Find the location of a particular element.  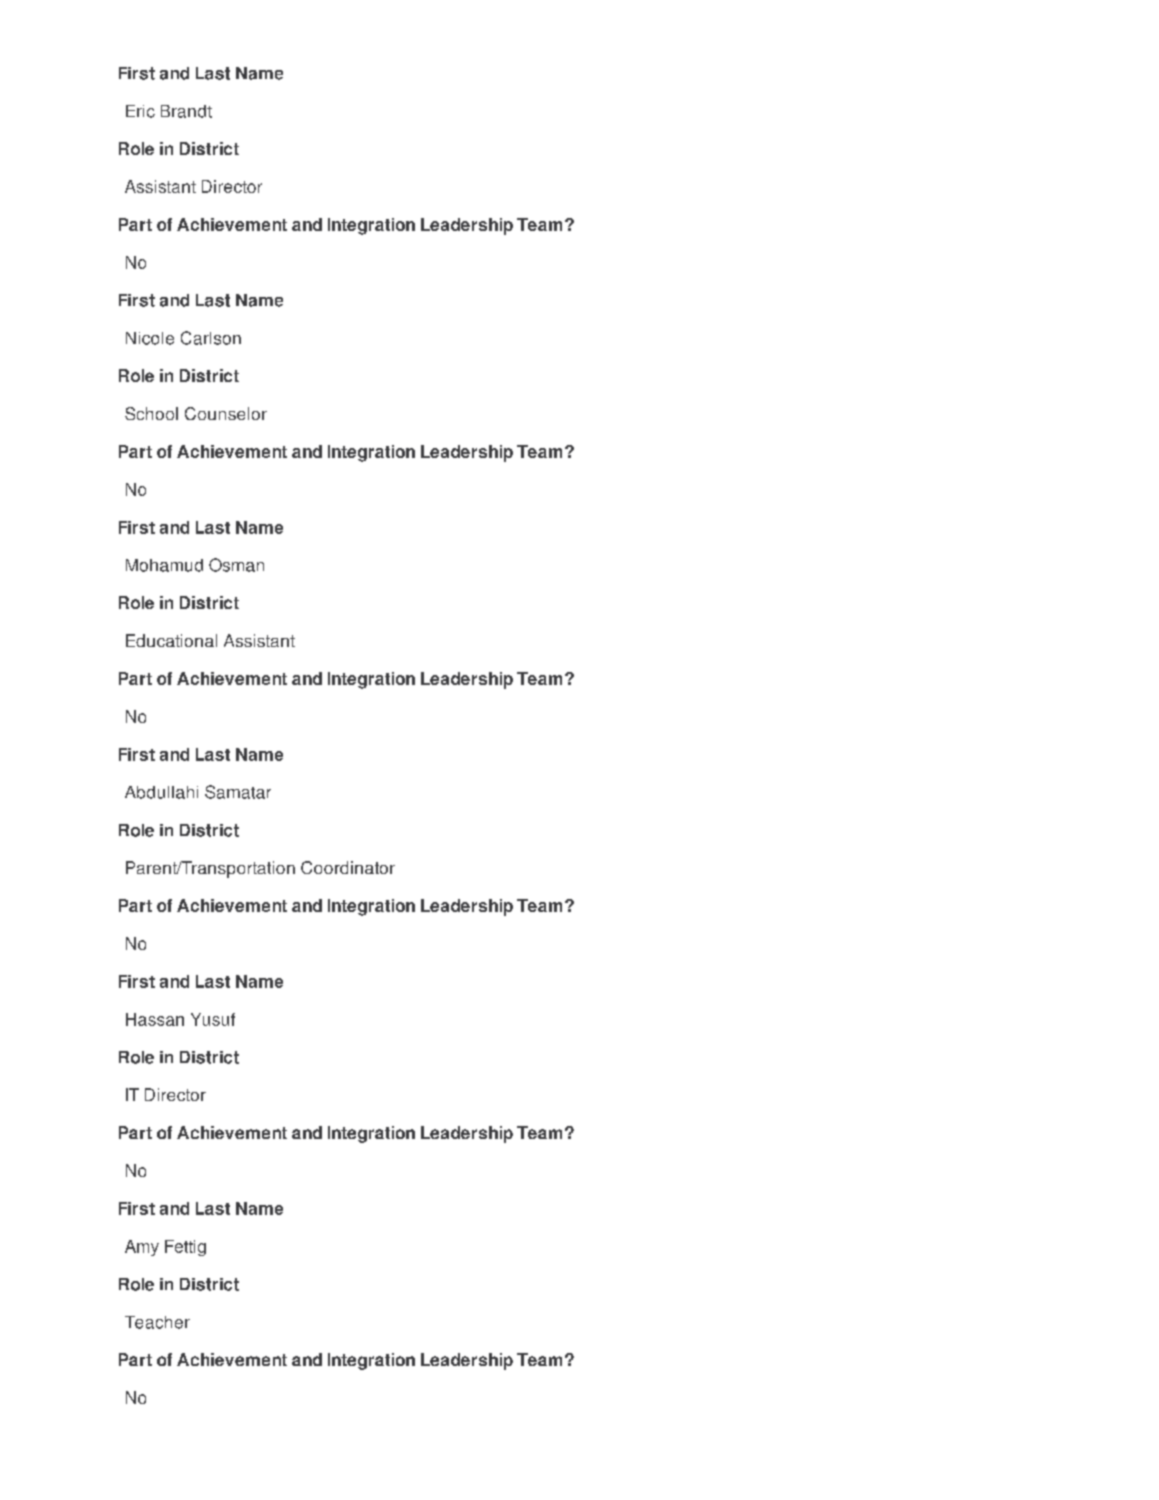

Amy is located at coordinates (142, 1248).
